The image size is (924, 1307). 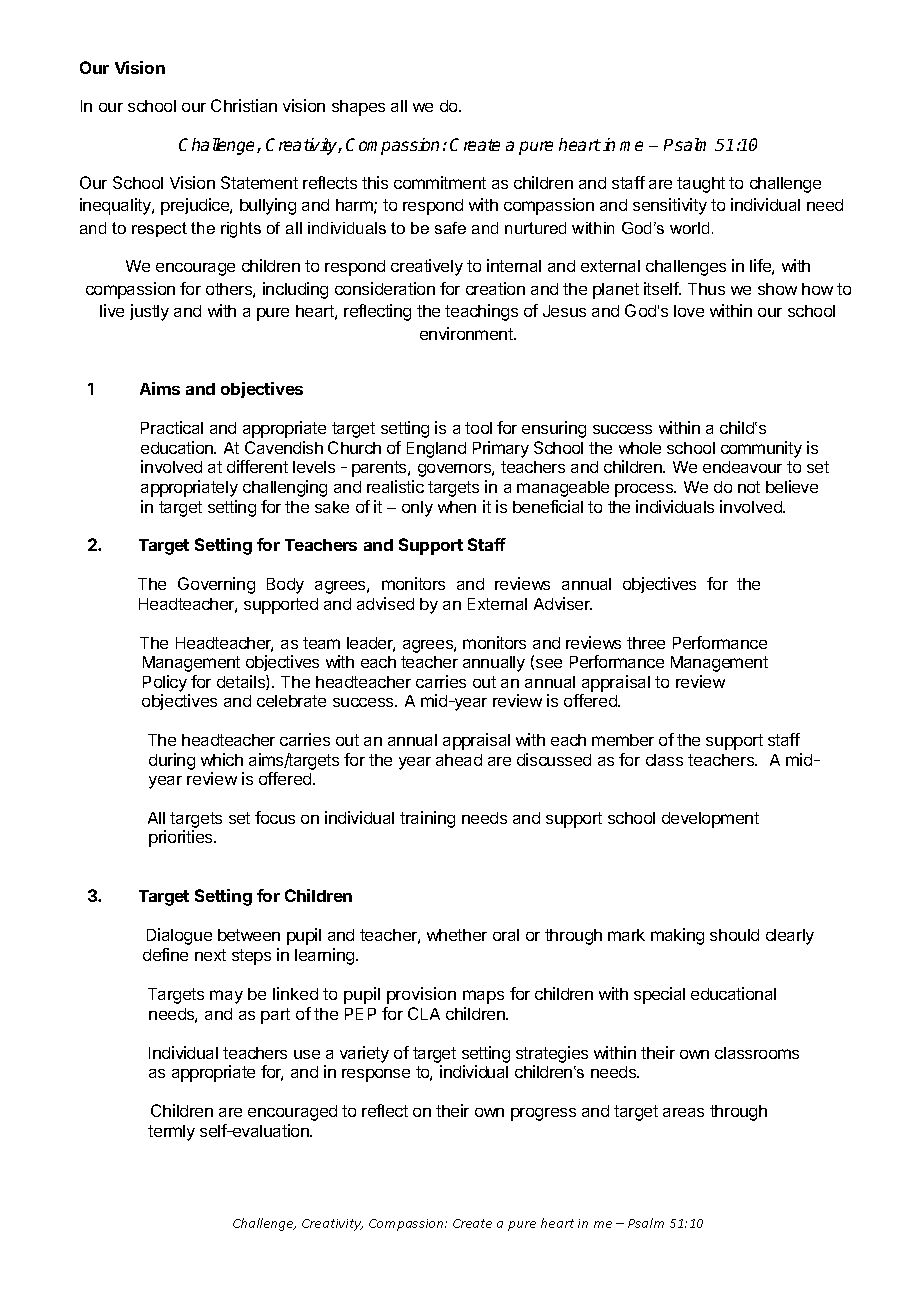 I want to click on Governing, so click(x=216, y=585).
